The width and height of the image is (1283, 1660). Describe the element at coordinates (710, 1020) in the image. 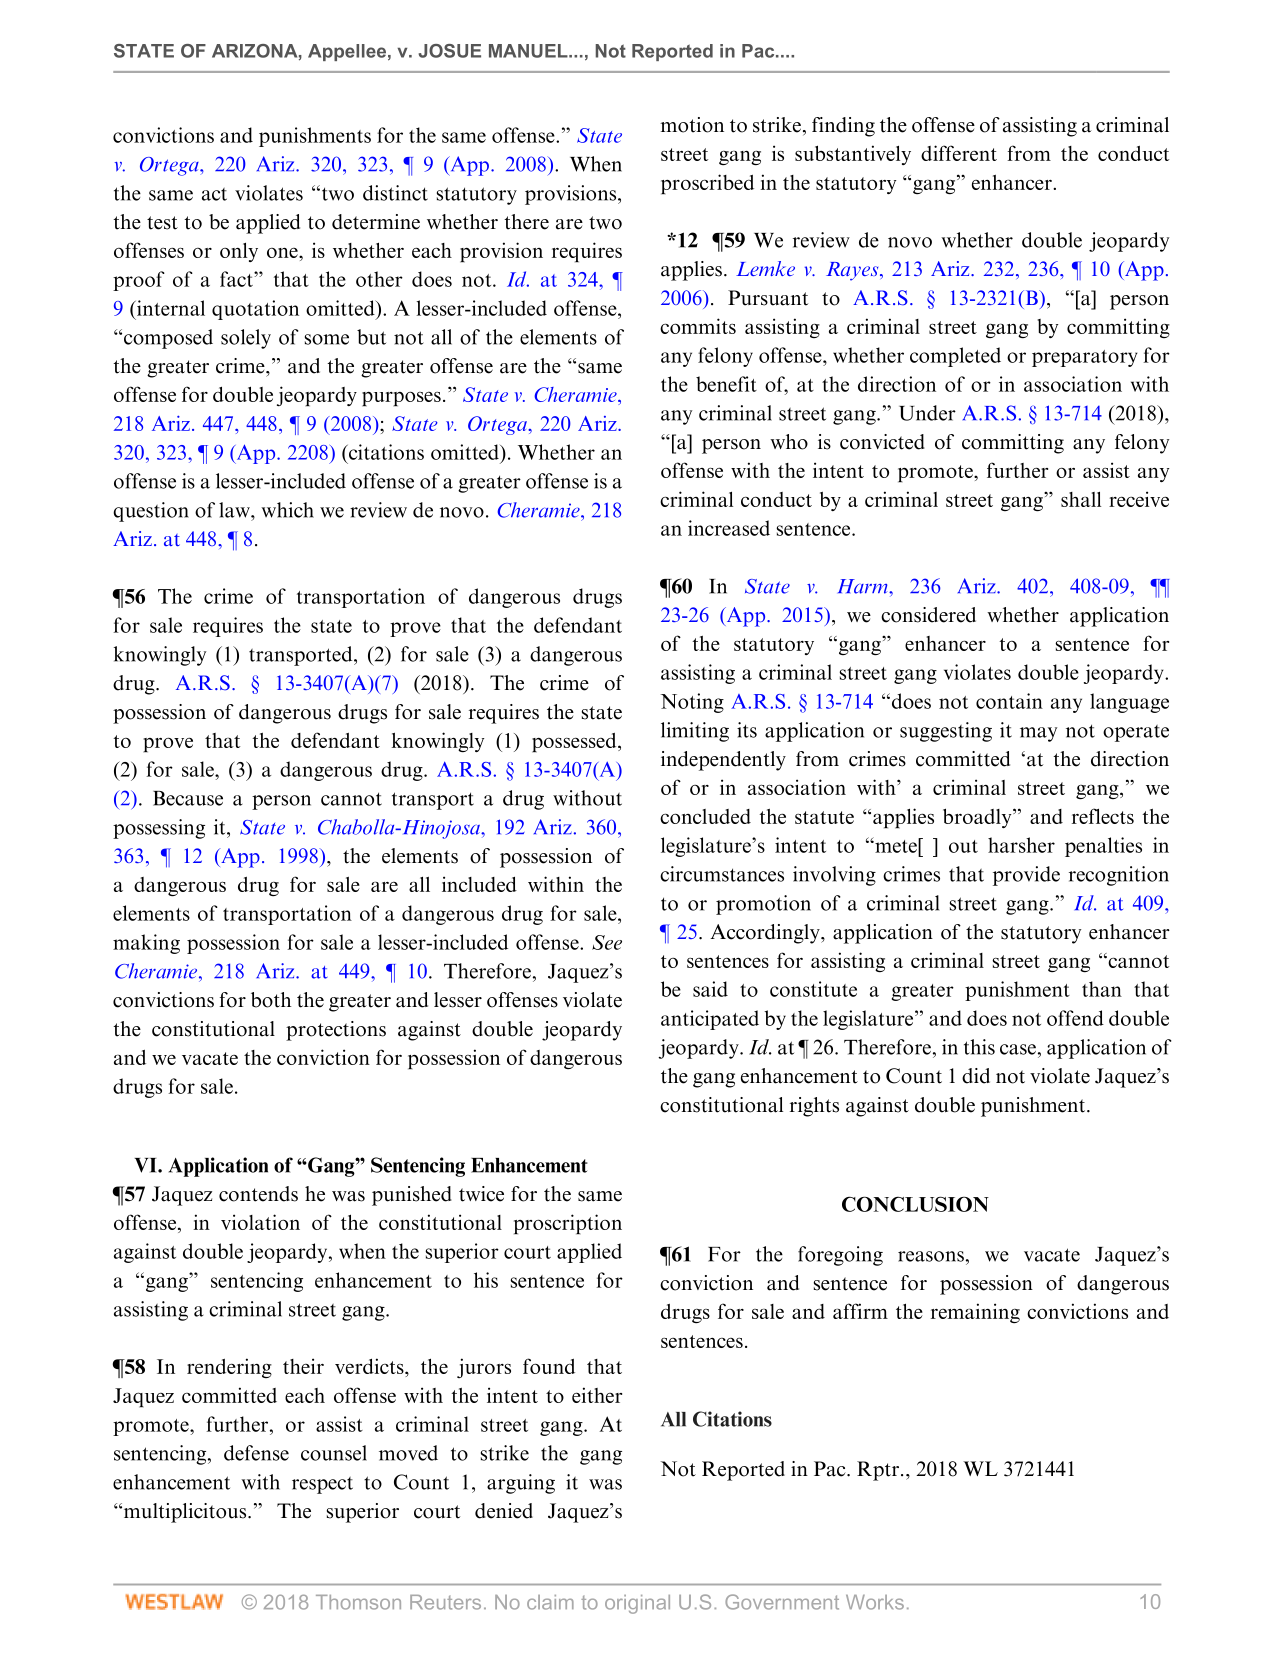

I see `anticipated` at that location.
